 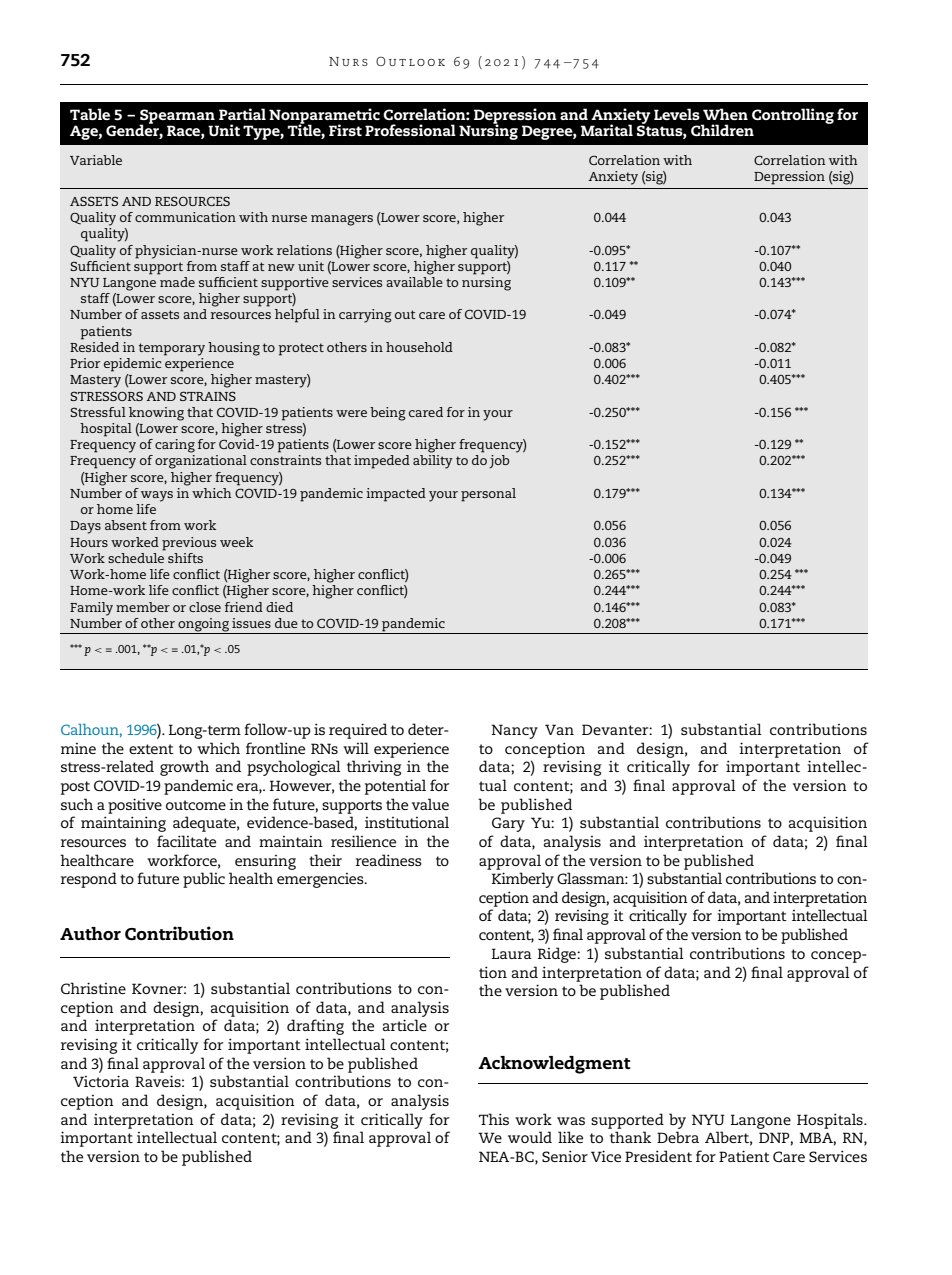 I want to click on ability, so click(x=433, y=462).
